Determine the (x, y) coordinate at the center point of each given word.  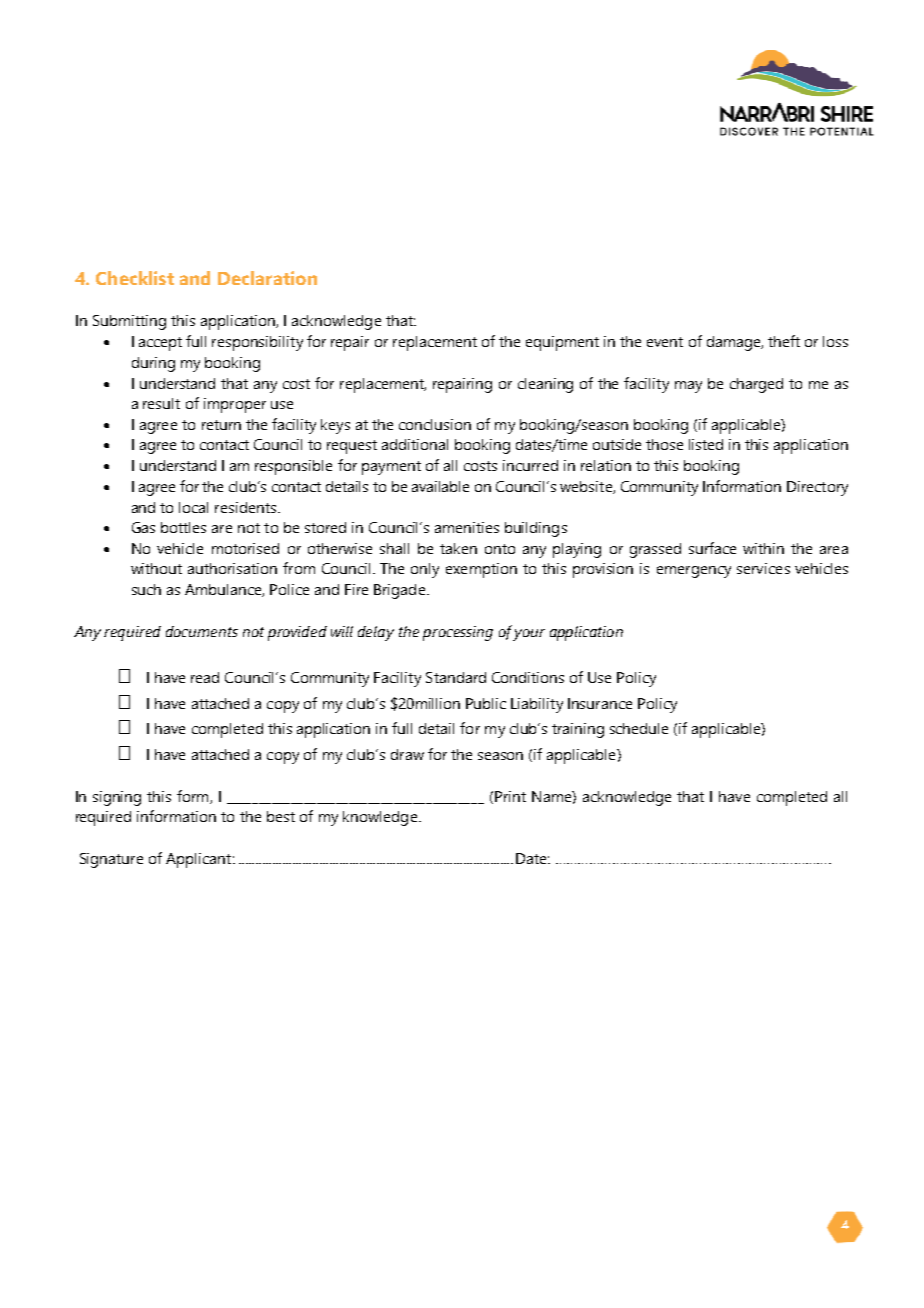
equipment (562, 343)
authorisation (232, 568)
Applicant (200, 860)
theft (784, 341)
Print (510, 796)
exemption (481, 570)
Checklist (135, 278)
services (763, 568)
